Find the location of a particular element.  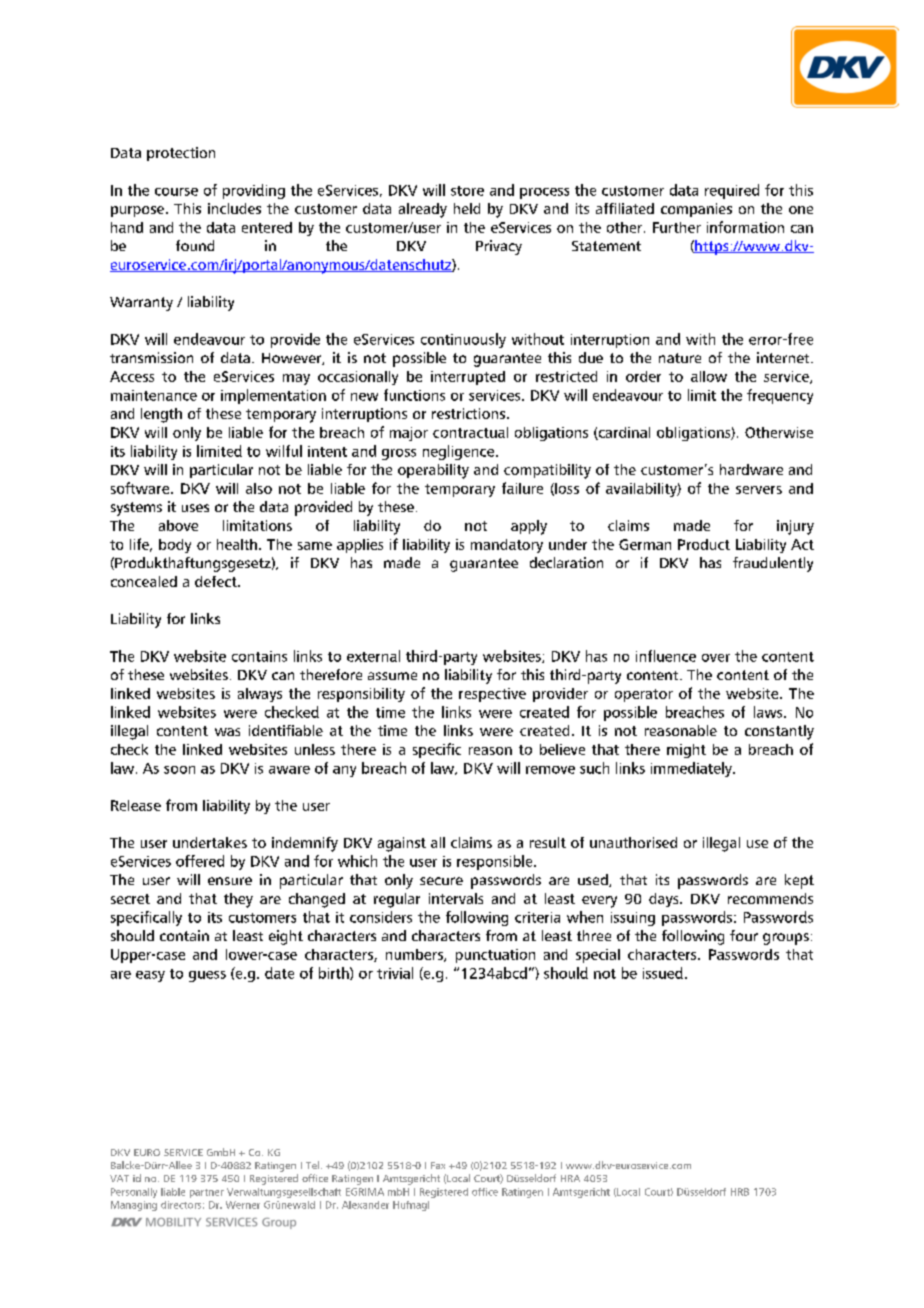

required is located at coordinates (732, 191).
